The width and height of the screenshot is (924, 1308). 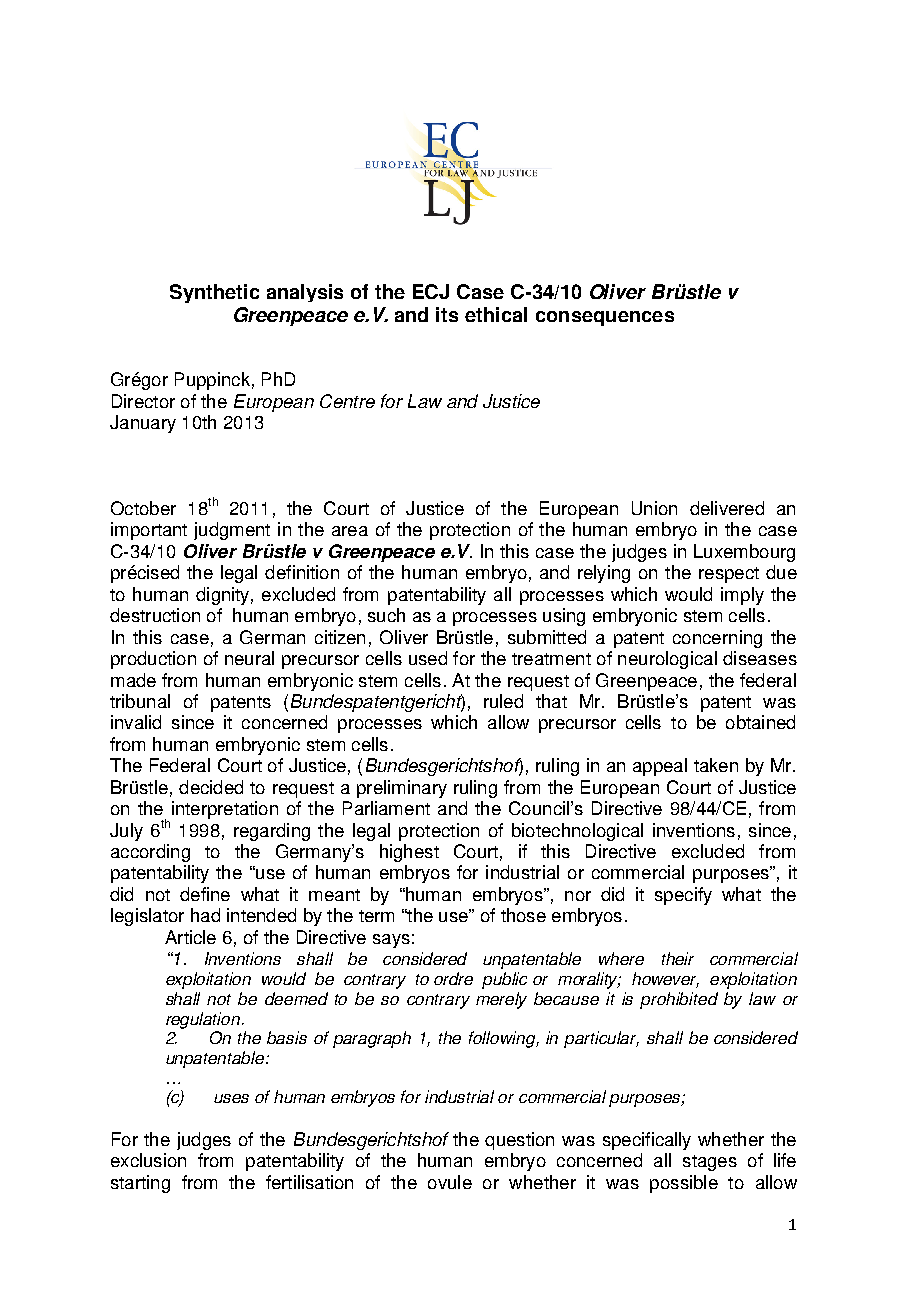 What do you see at coordinates (386, 615) in the screenshot?
I see `such` at bounding box center [386, 615].
